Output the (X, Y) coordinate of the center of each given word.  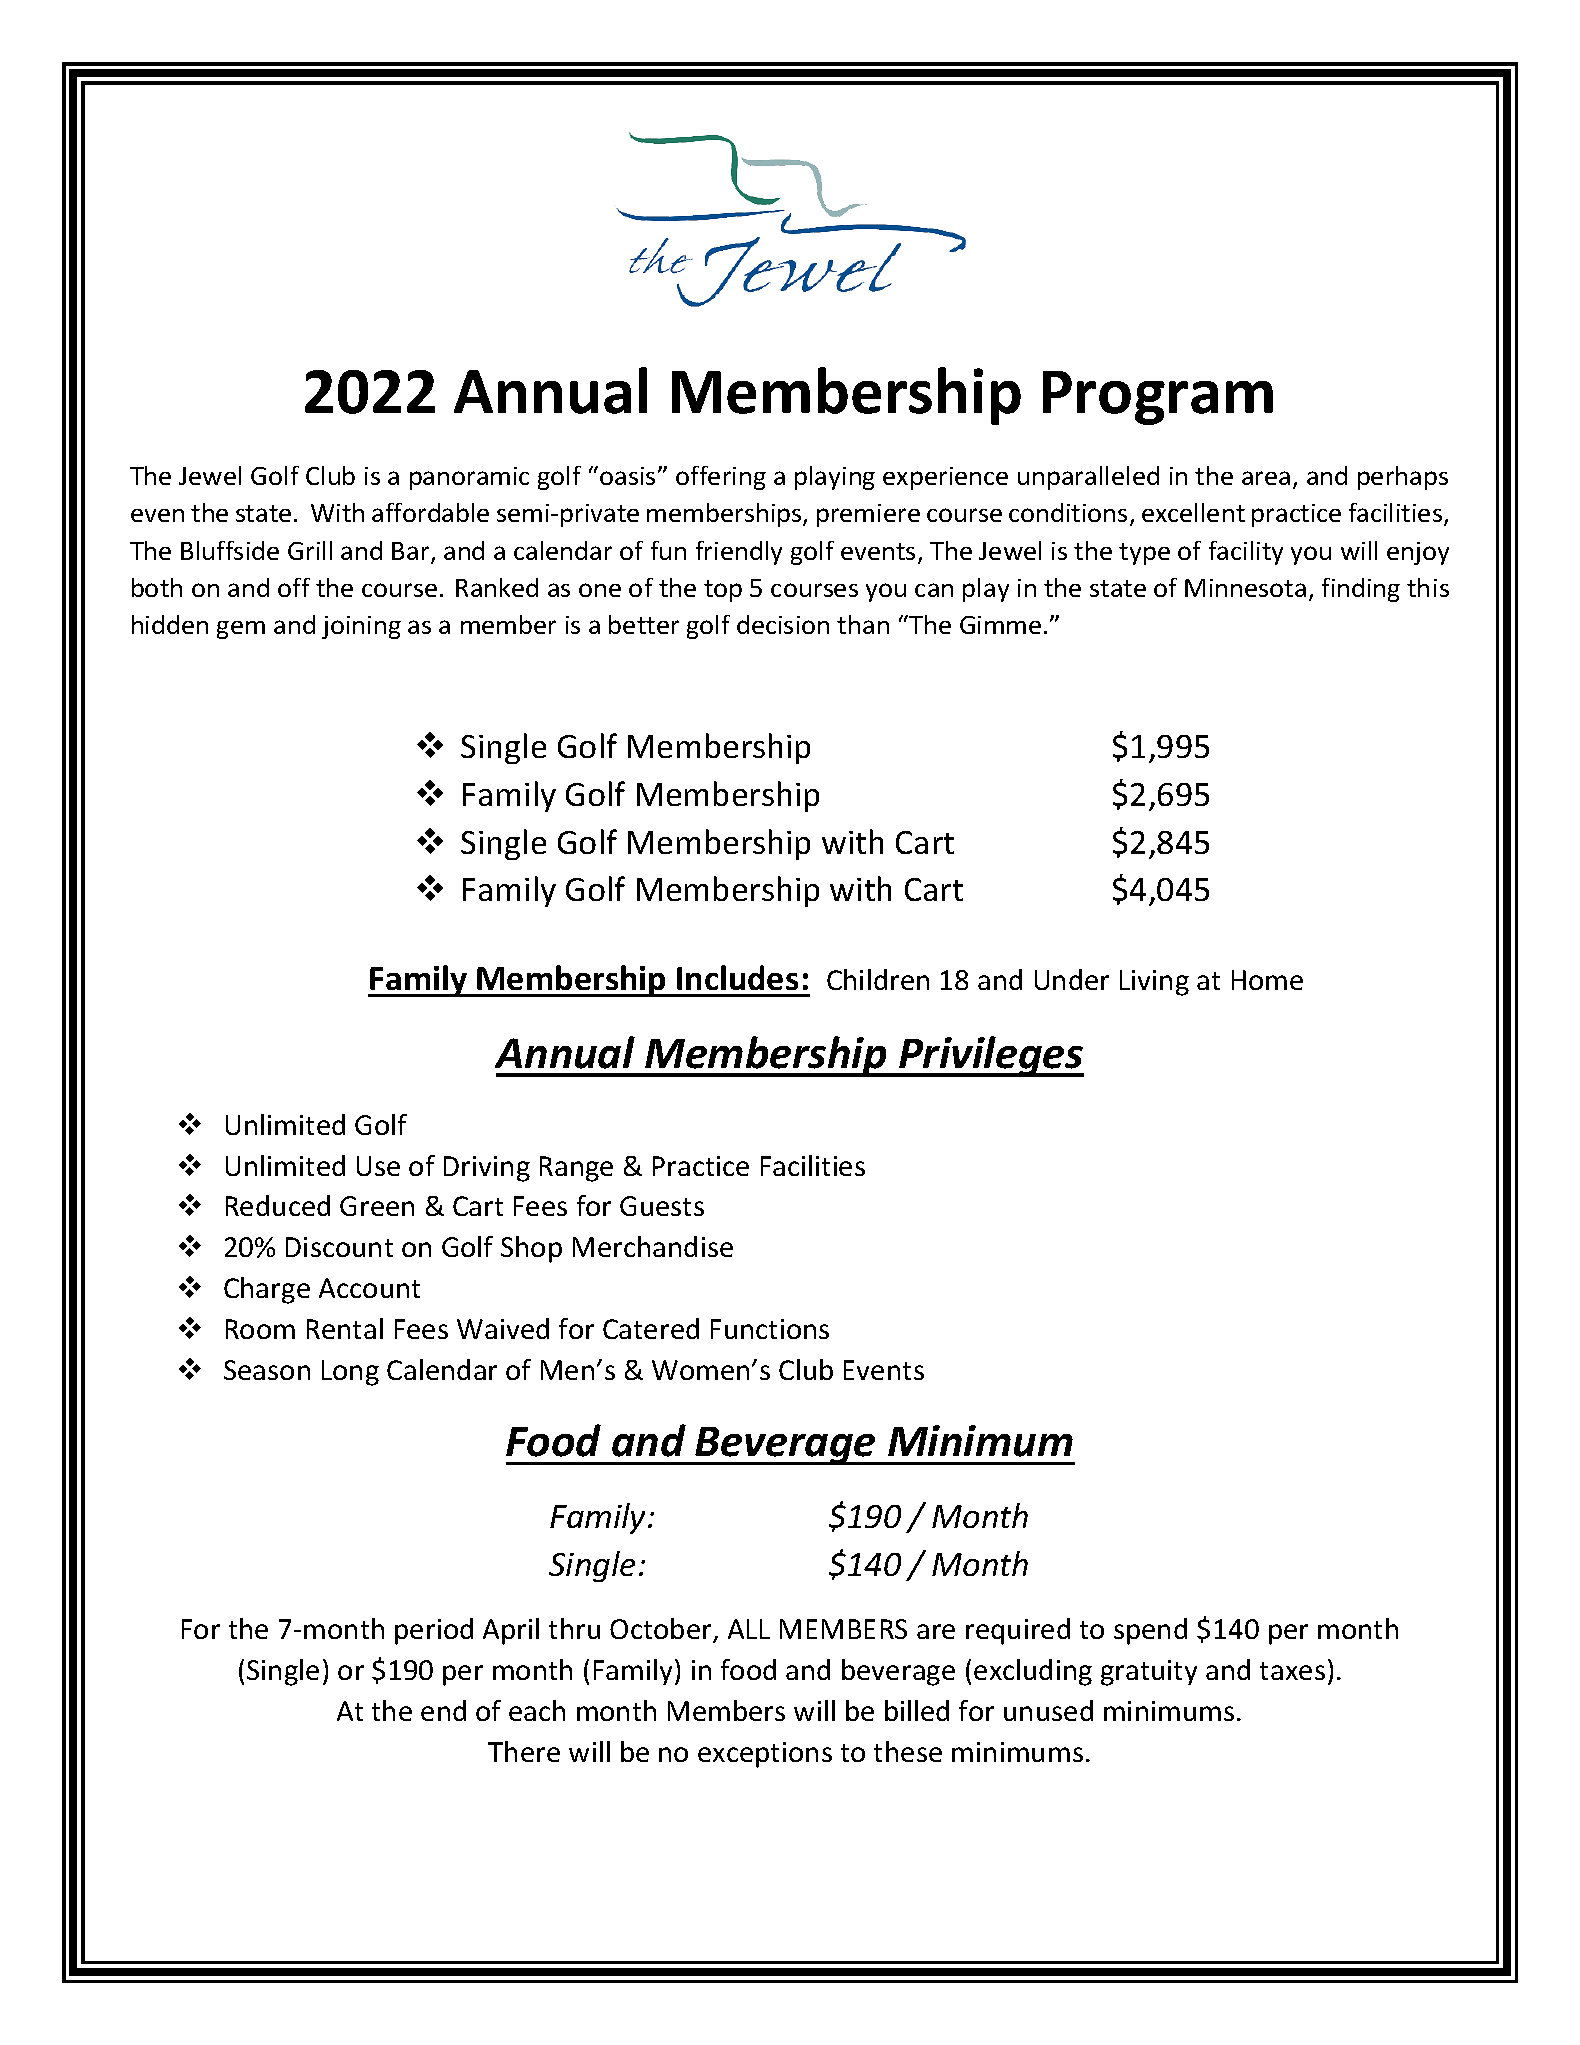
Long (350, 1373)
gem (241, 630)
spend (1150, 1631)
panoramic (469, 478)
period (434, 1631)
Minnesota (1245, 588)
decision (783, 624)
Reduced (278, 1205)
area (1266, 478)
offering (721, 478)
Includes (737, 977)
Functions (770, 1329)
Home (1267, 980)
